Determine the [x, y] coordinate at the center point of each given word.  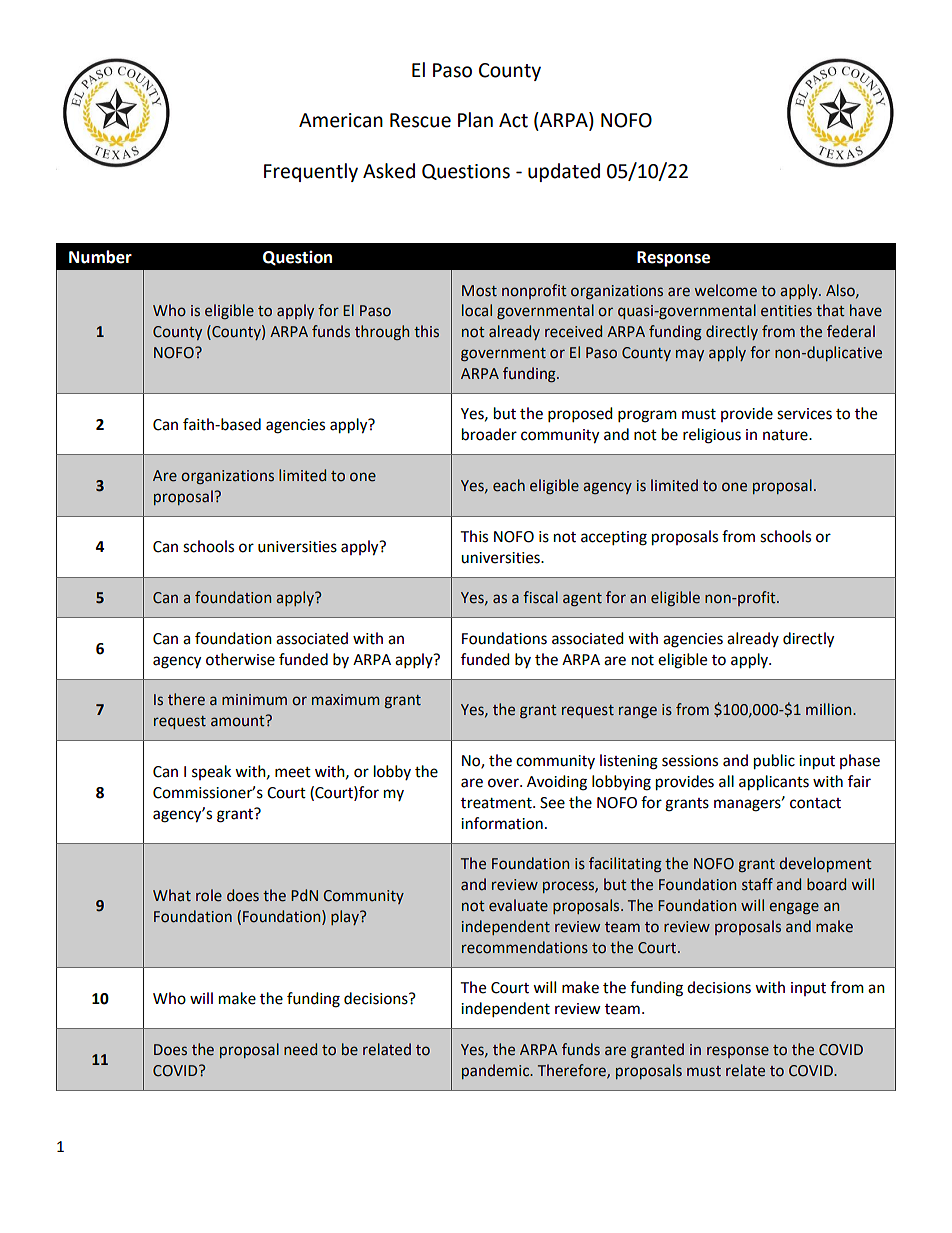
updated [564, 172]
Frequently [311, 172]
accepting [614, 538]
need [300, 1049]
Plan [475, 120]
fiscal [540, 597]
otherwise [240, 659]
